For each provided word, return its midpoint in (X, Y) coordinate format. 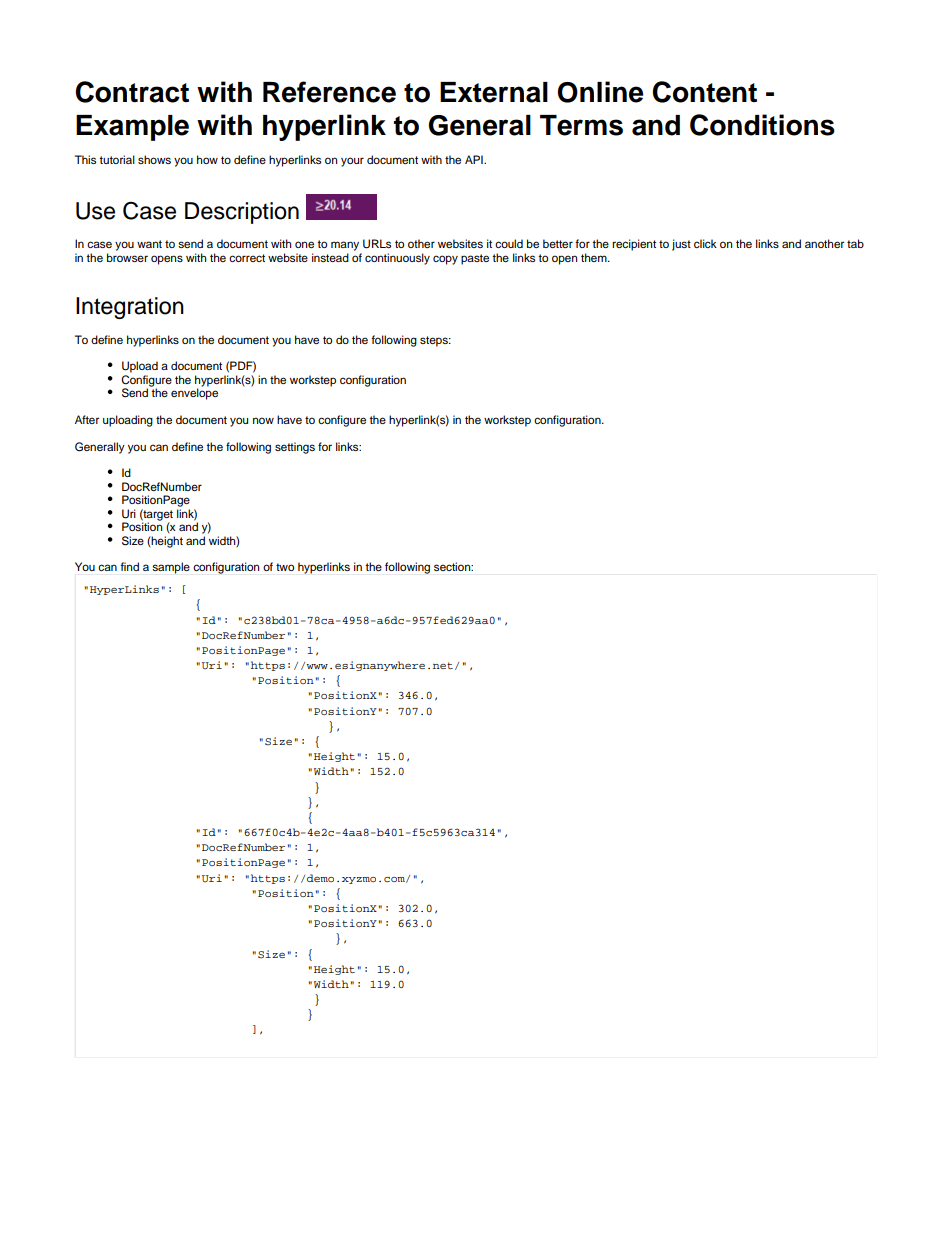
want (149, 244)
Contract (132, 92)
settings (295, 448)
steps (435, 341)
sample (171, 568)
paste (475, 259)
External (494, 92)
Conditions (762, 125)
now (263, 420)
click (705, 243)
